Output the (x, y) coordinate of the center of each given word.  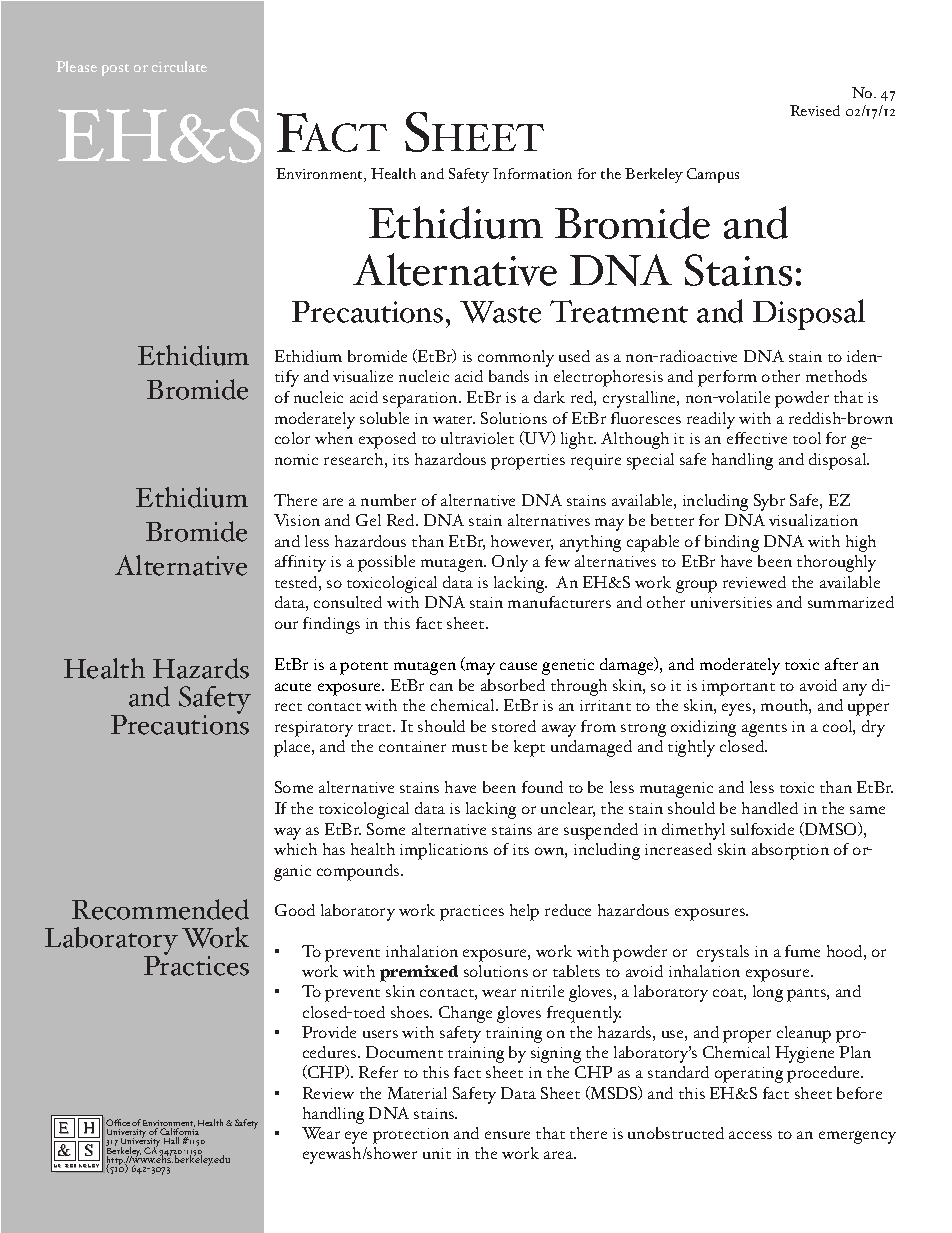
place (293, 748)
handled (770, 808)
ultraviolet (477, 438)
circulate (179, 66)
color (292, 438)
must (469, 748)
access (750, 1135)
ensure (507, 1135)
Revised (815, 110)
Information (532, 173)
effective (757, 438)
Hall (171, 1140)
